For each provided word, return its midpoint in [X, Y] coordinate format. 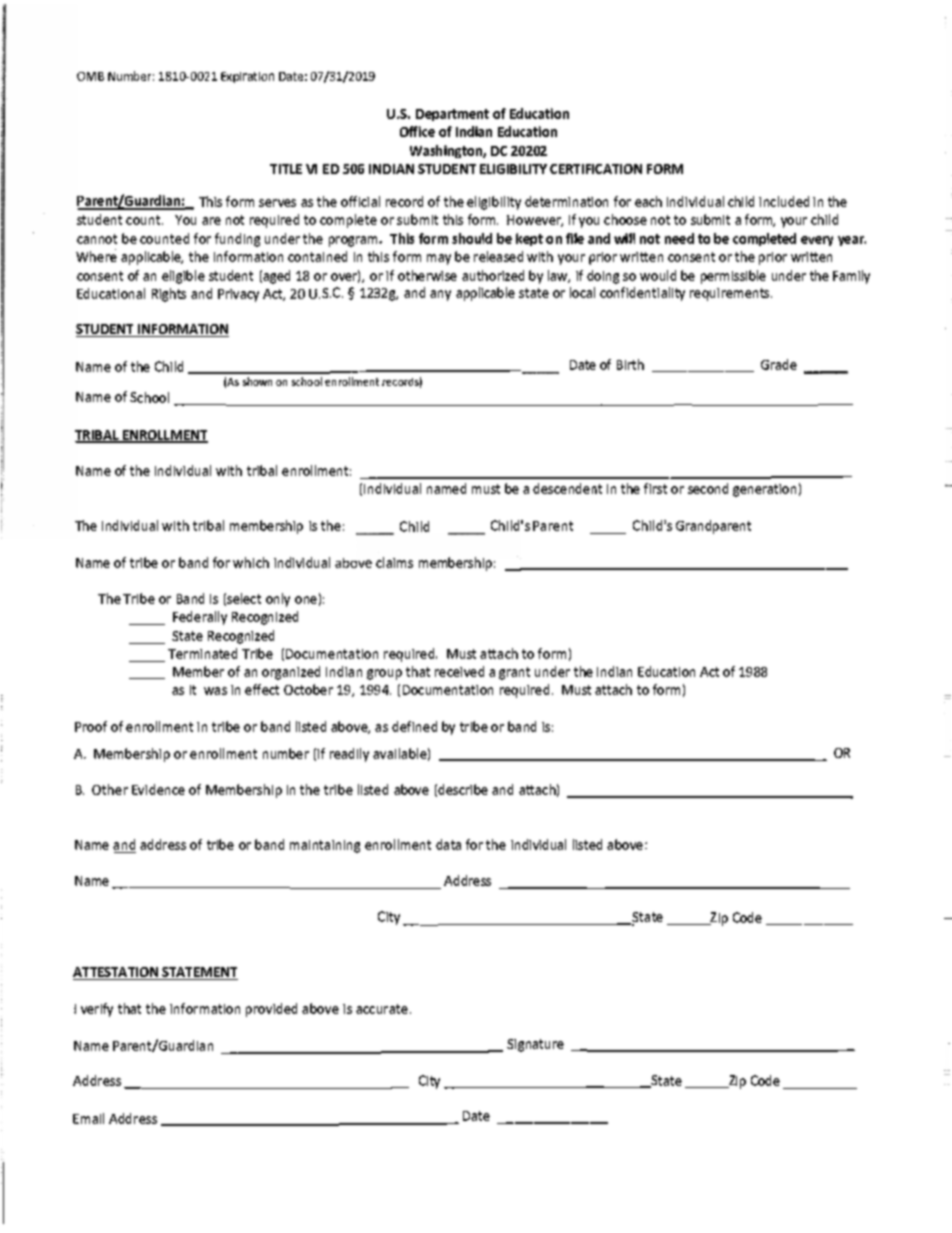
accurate [383, 1009]
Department [452, 115]
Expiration [247, 77]
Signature [535, 1045]
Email [88, 1118]
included [784, 201]
